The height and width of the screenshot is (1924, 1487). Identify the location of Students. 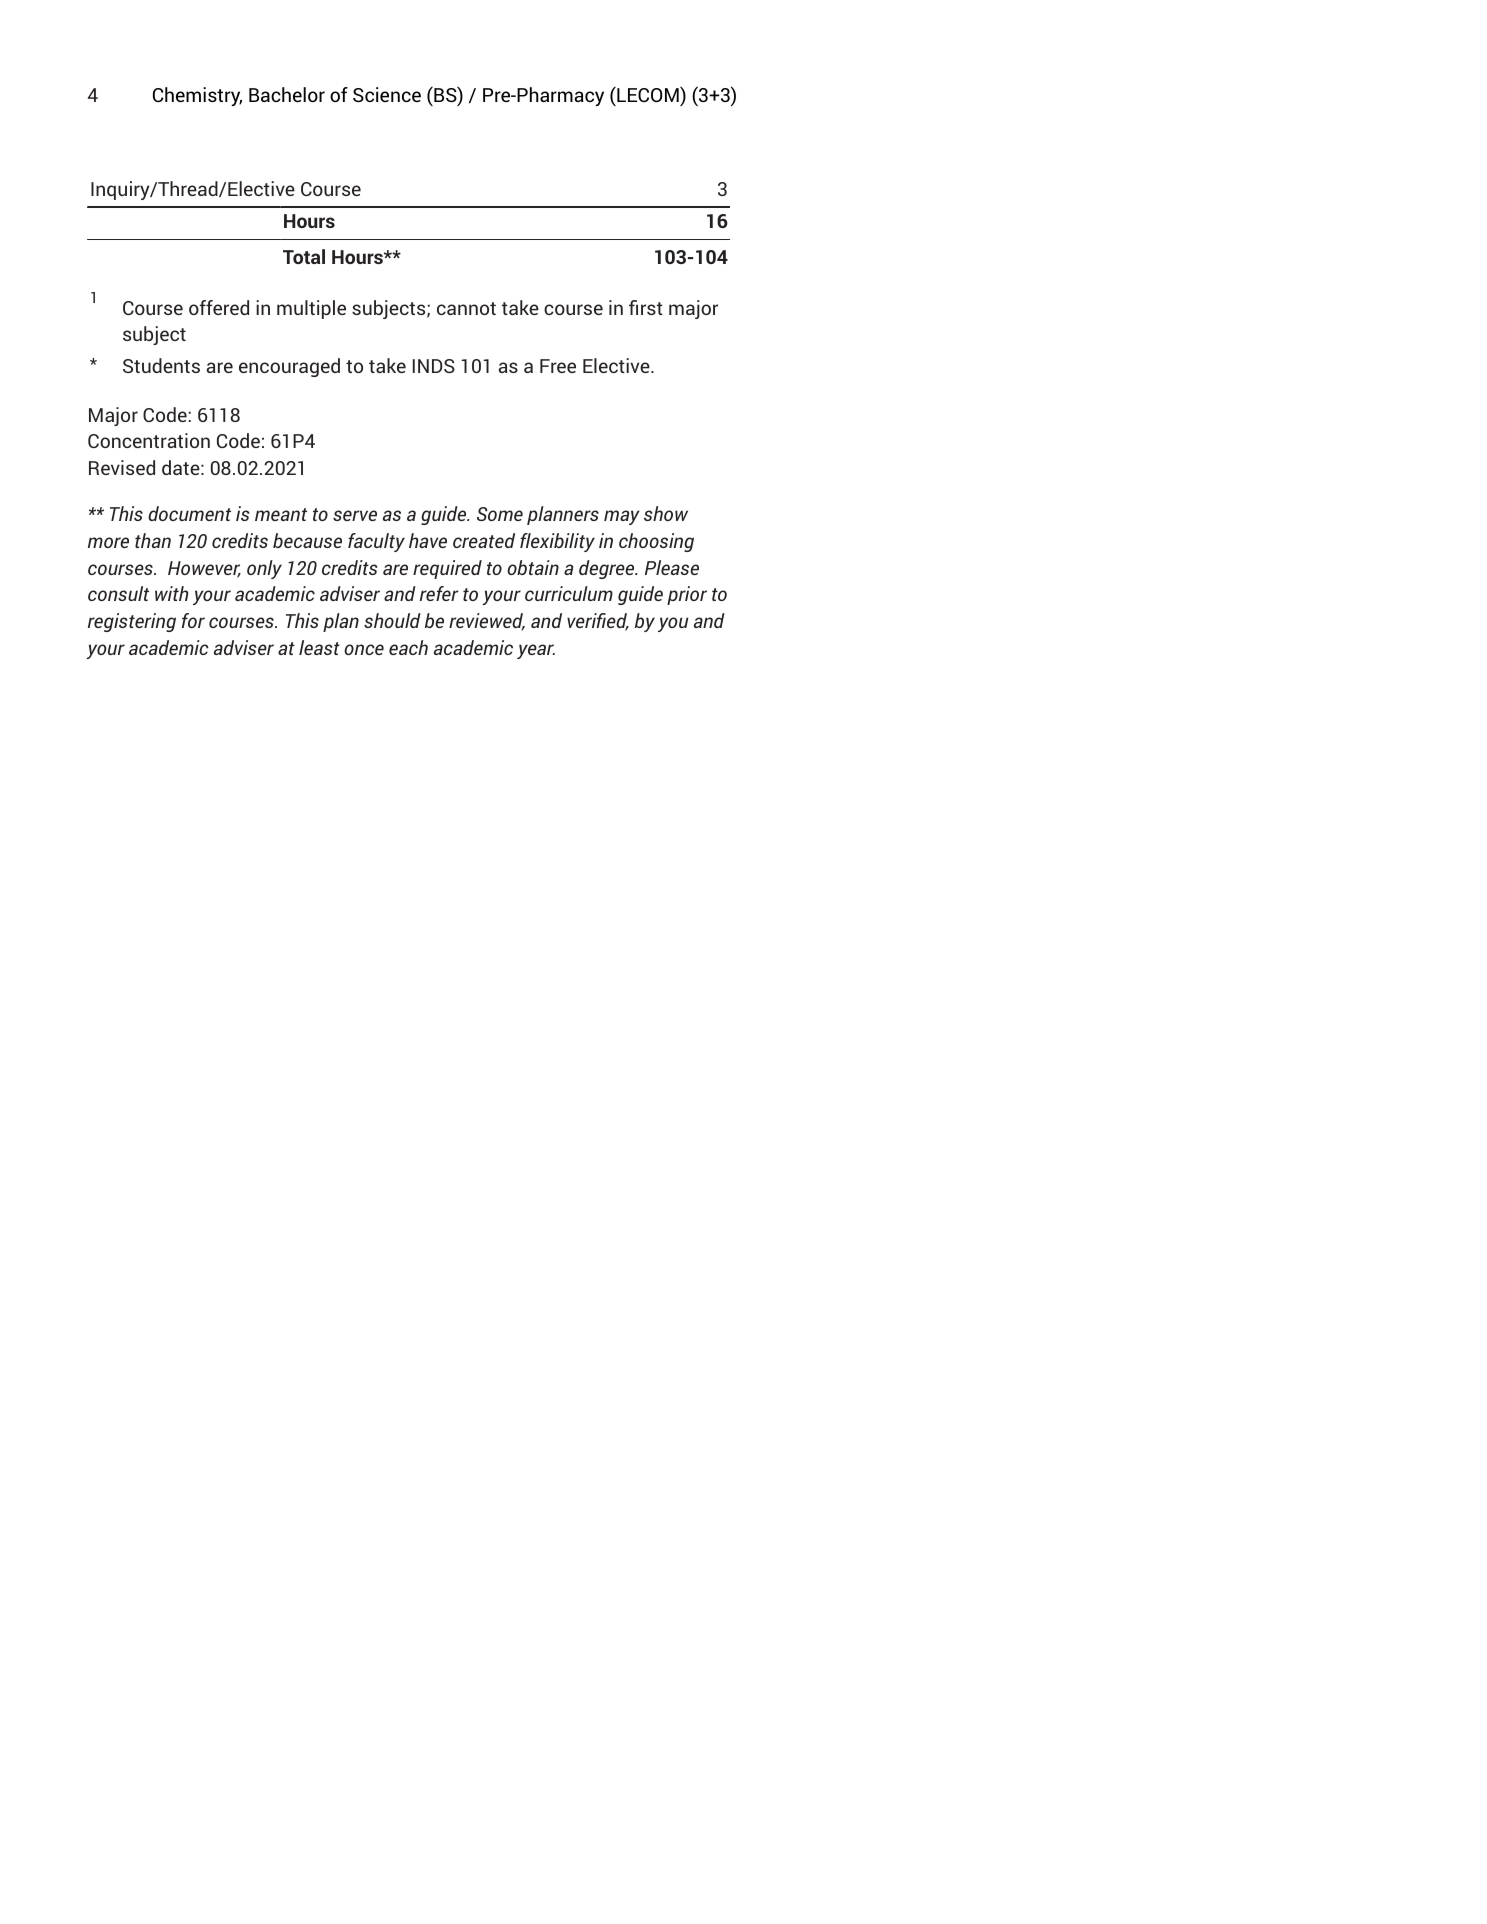
(161, 365).
